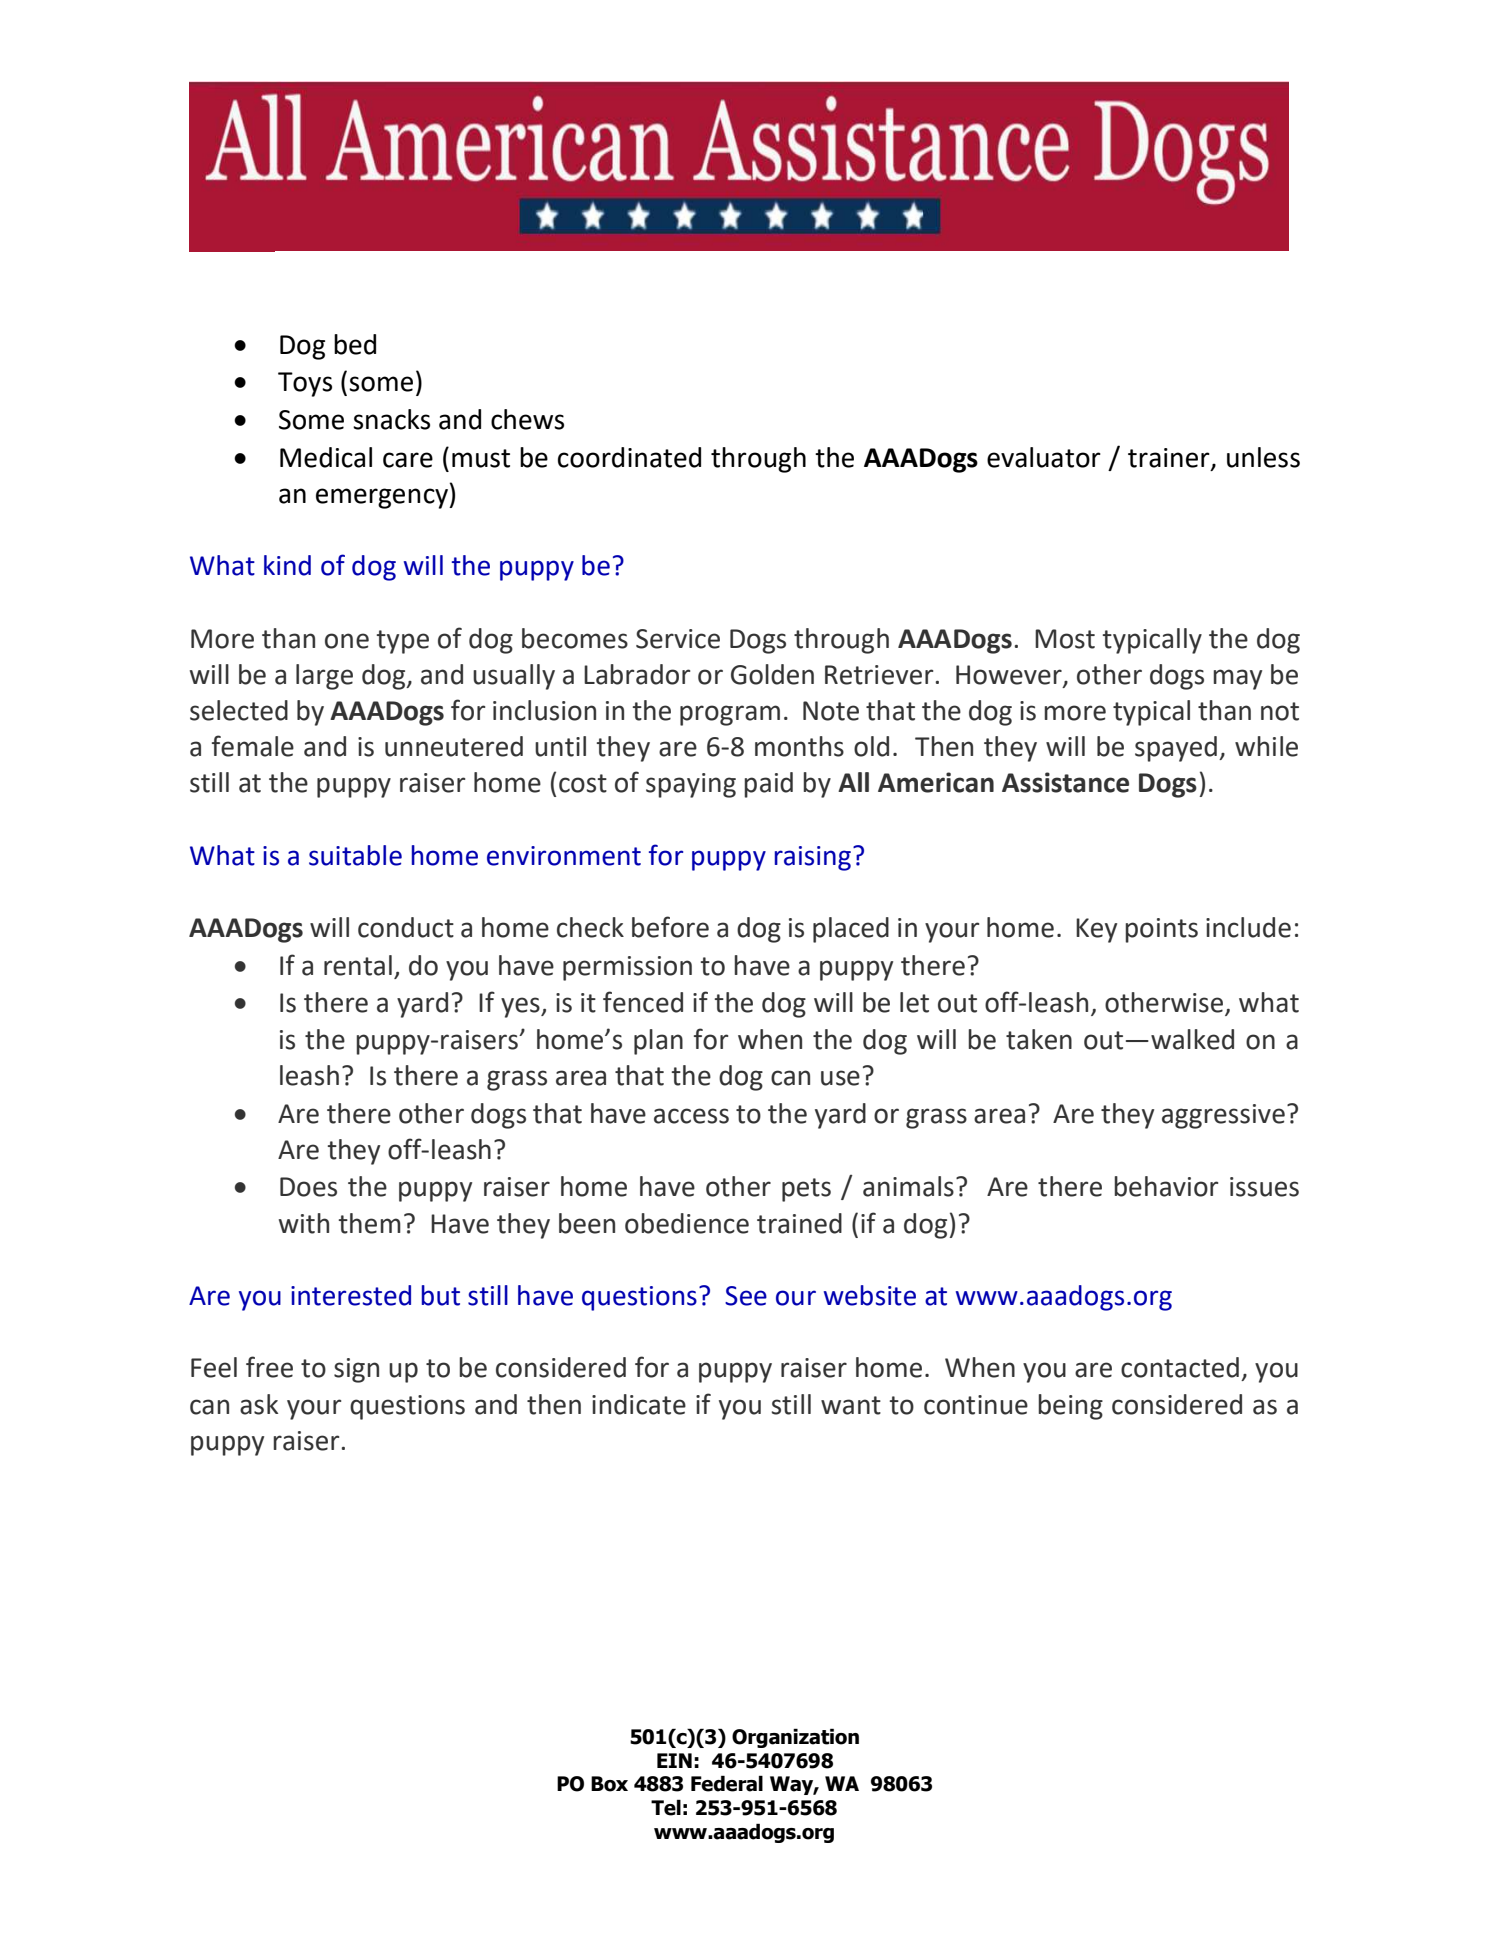 The width and height of the page is (1512, 1956). What do you see at coordinates (1170, 458) in the page?
I see `trainer` at bounding box center [1170, 458].
